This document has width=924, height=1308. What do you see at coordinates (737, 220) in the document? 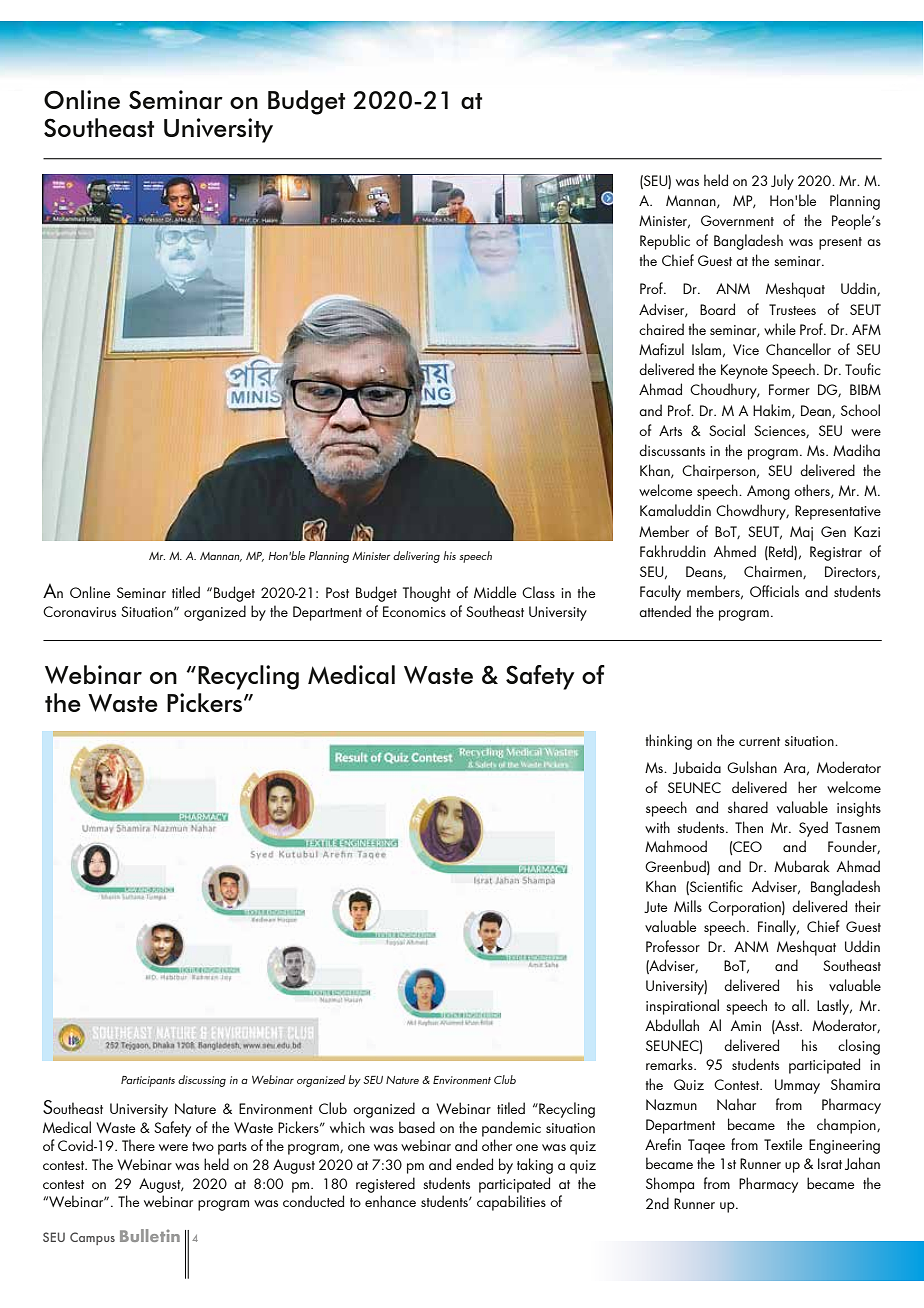
I see `Government` at bounding box center [737, 220].
